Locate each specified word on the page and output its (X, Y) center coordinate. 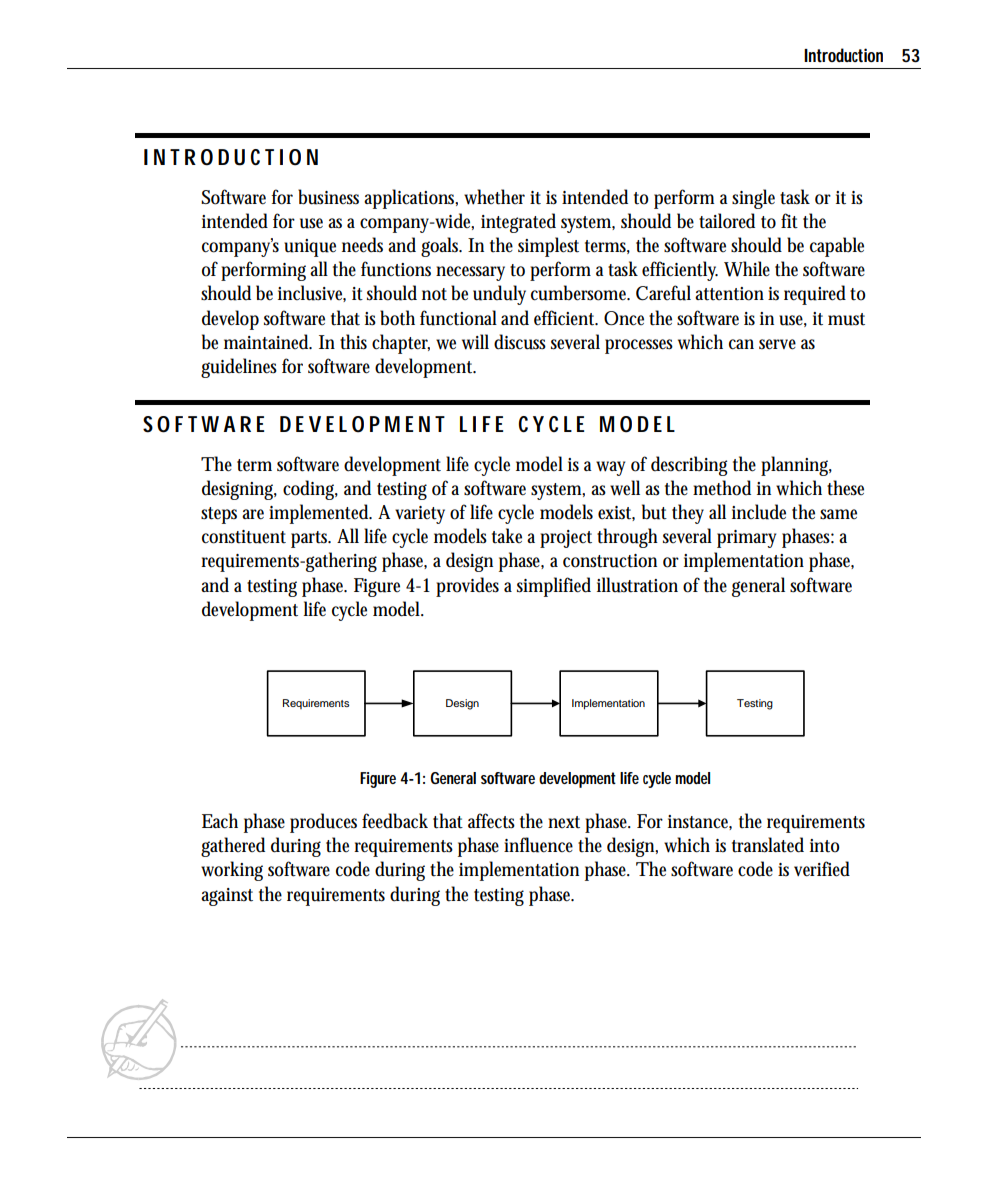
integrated (518, 223)
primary (746, 539)
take (507, 536)
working (232, 871)
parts (311, 539)
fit (789, 221)
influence (538, 845)
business (328, 197)
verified (822, 869)
